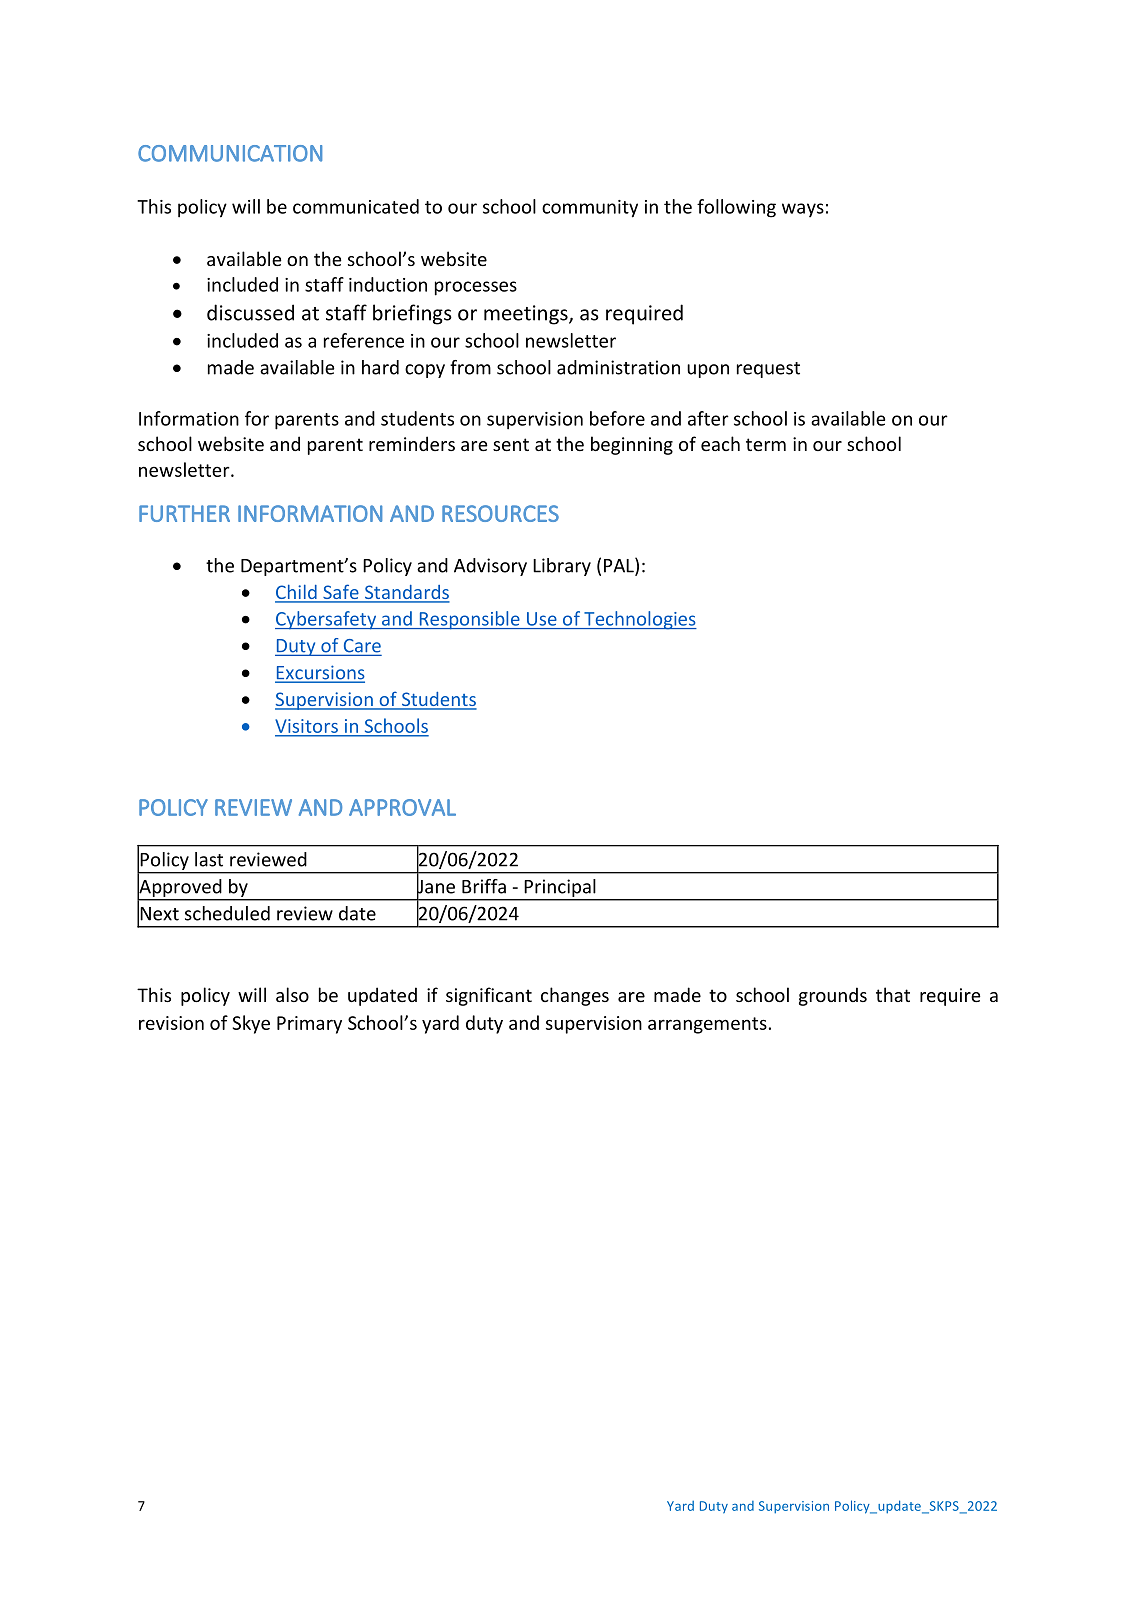  What do you see at coordinates (803, 210) in the document?
I see `ways` at bounding box center [803, 210].
